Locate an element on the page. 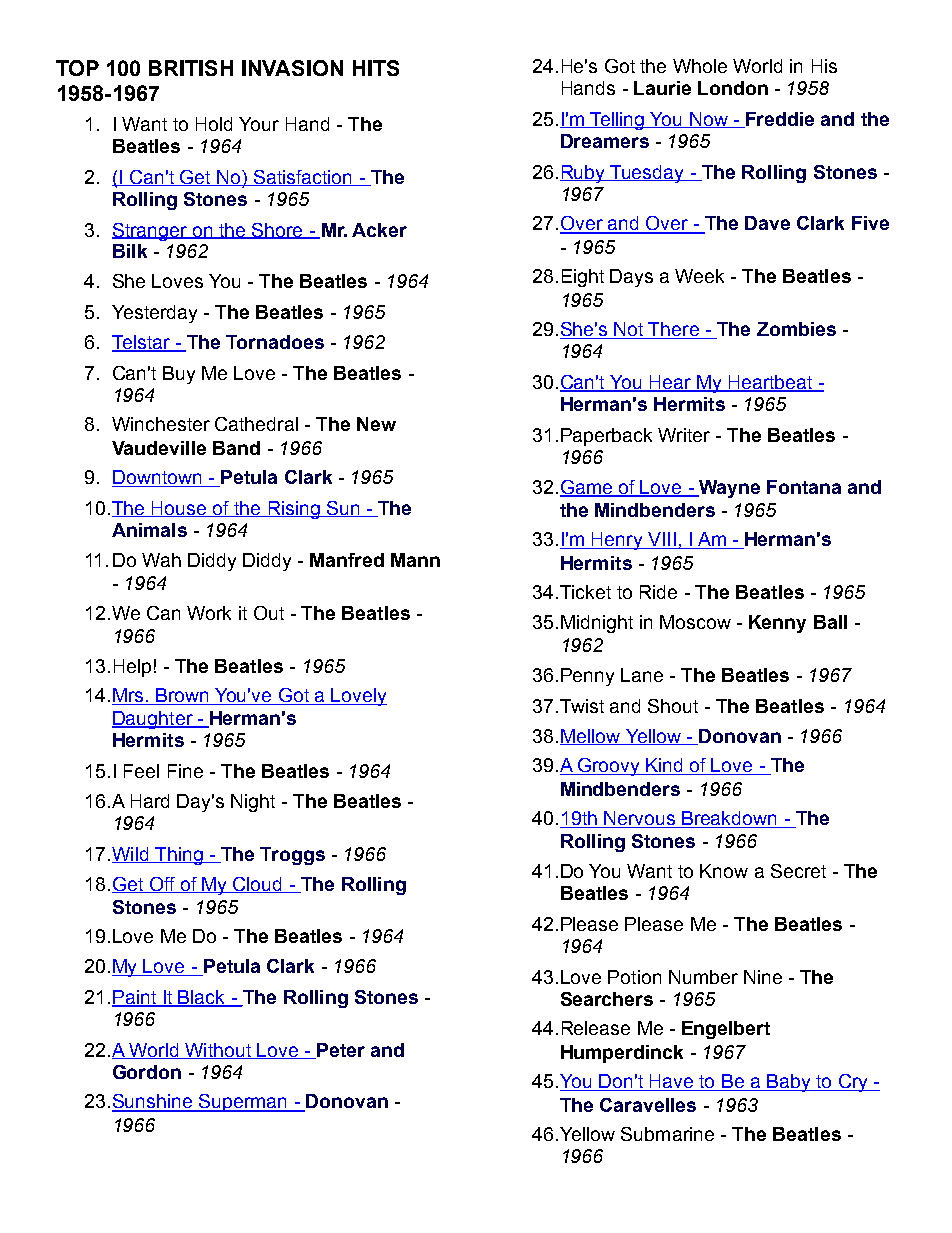 This document has height=1233, width=952. Freddie is located at coordinates (779, 120).
